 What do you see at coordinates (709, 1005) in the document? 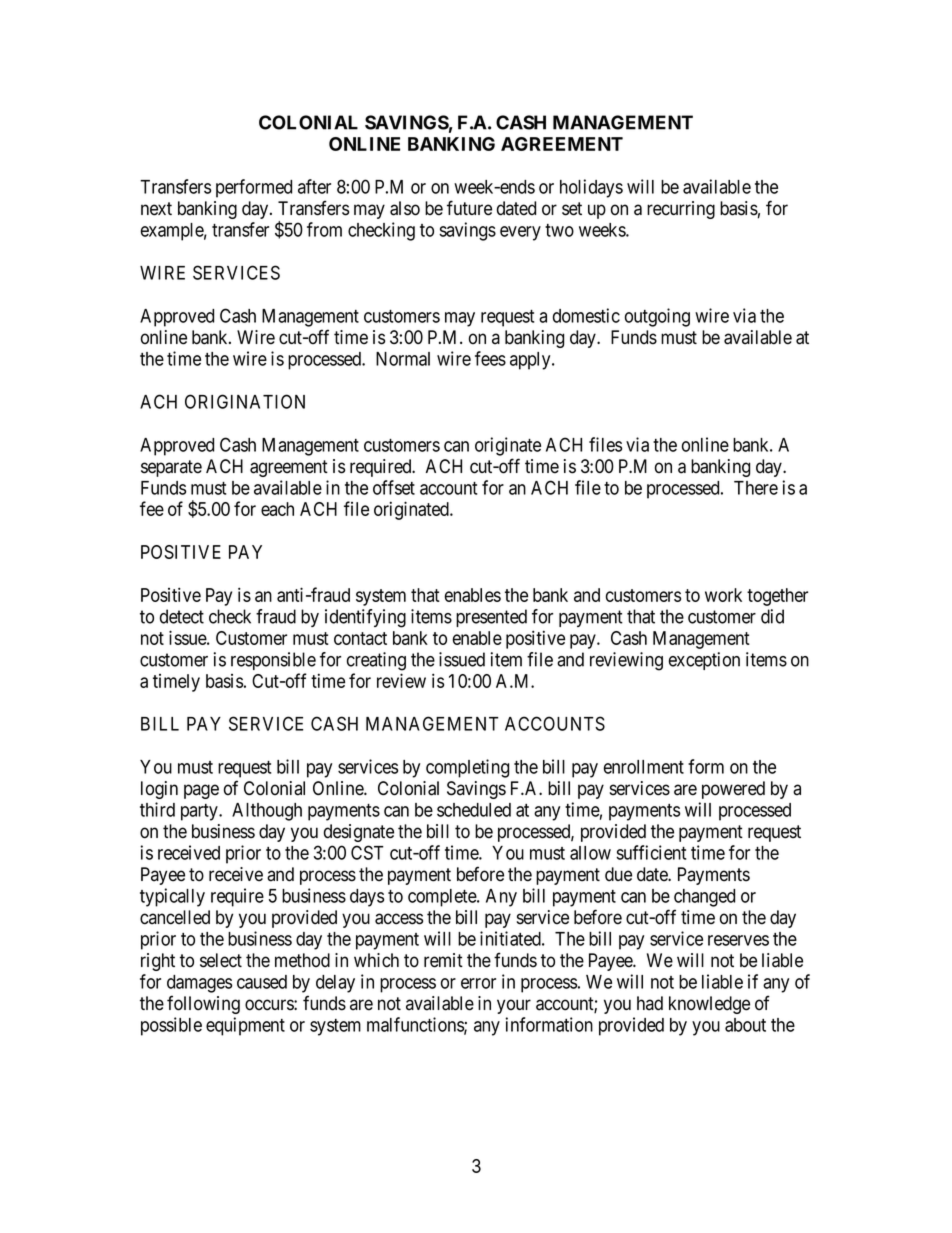
I see `knowledge` at bounding box center [709, 1005].
